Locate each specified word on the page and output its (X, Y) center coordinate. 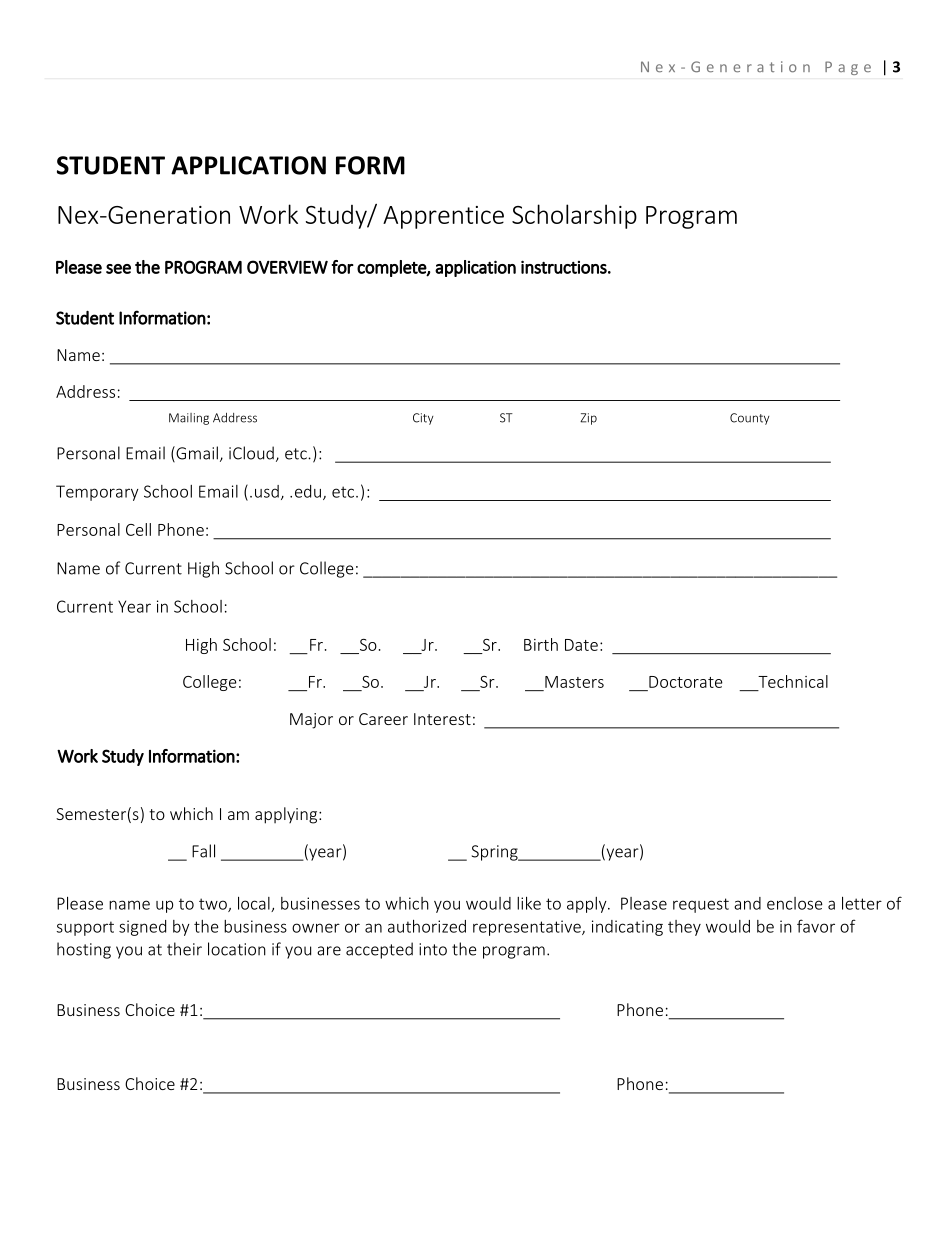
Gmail (196, 454)
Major (311, 721)
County (749, 419)
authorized (427, 926)
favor (816, 926)
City (423, 419)
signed (142, 928)
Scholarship (574, 216)
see (118, 269)
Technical (793, 681)
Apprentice (443, 217)
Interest (442, 719)
